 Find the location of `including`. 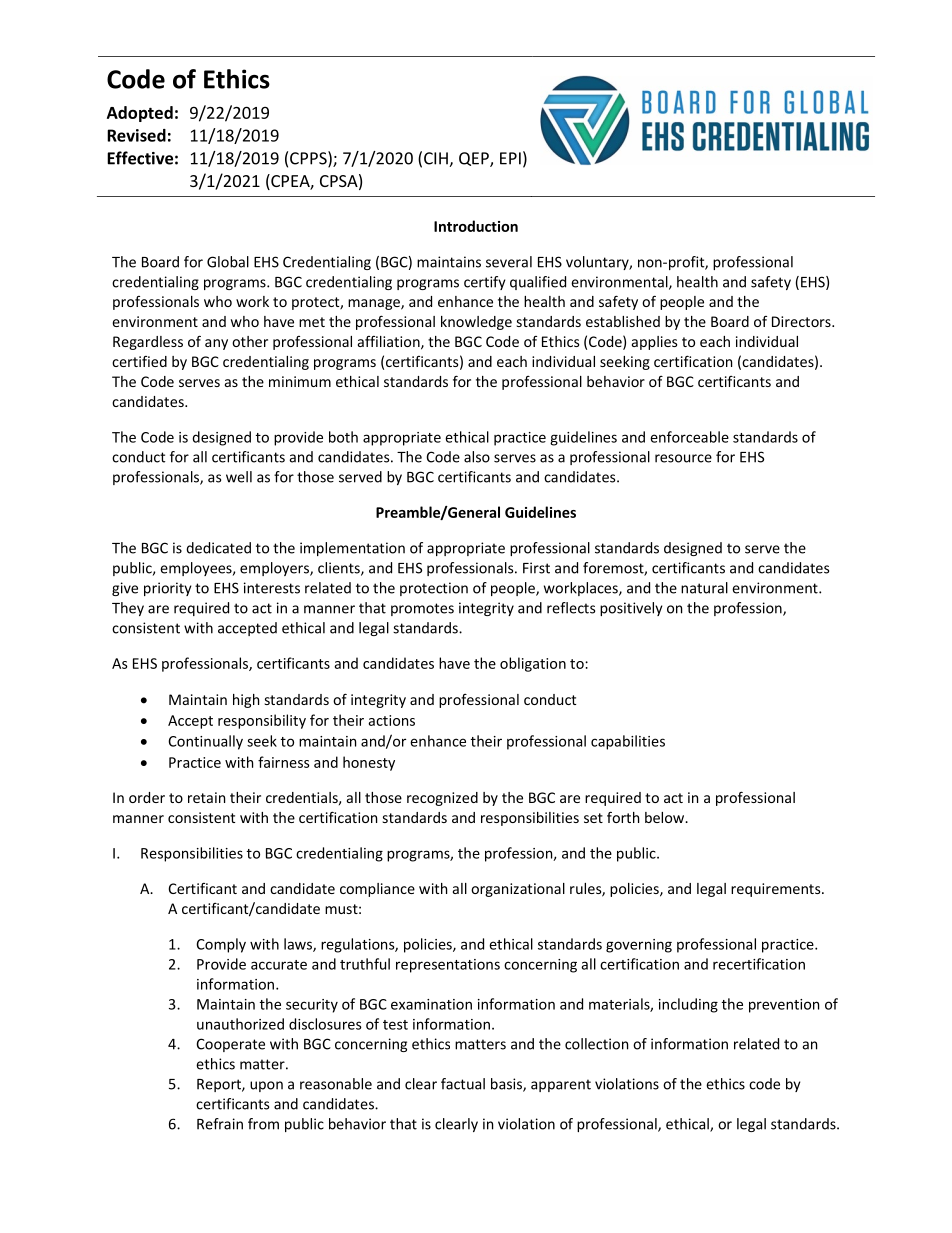

including is located at coordinates (688, 1005).
